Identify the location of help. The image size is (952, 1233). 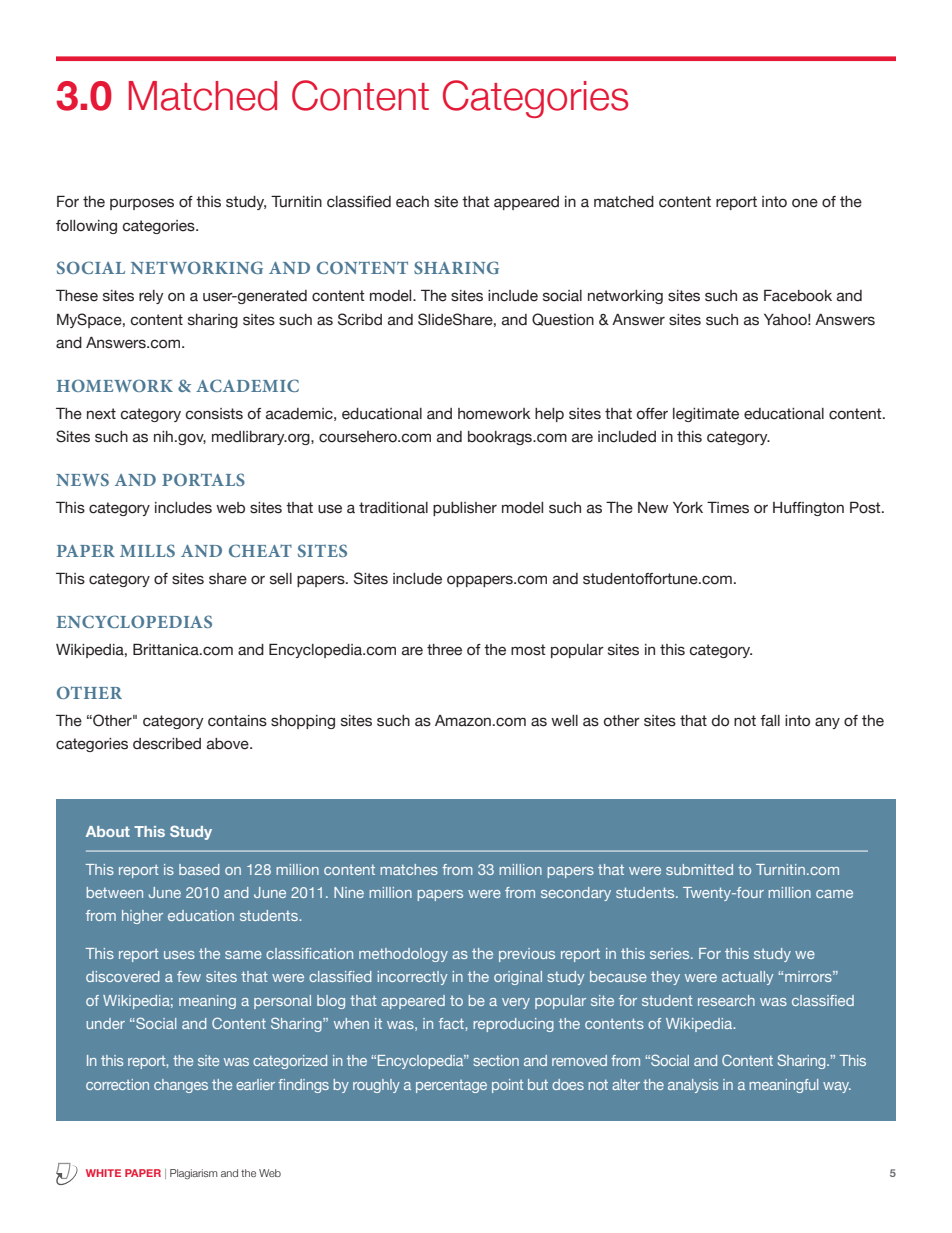
(549, 415).
